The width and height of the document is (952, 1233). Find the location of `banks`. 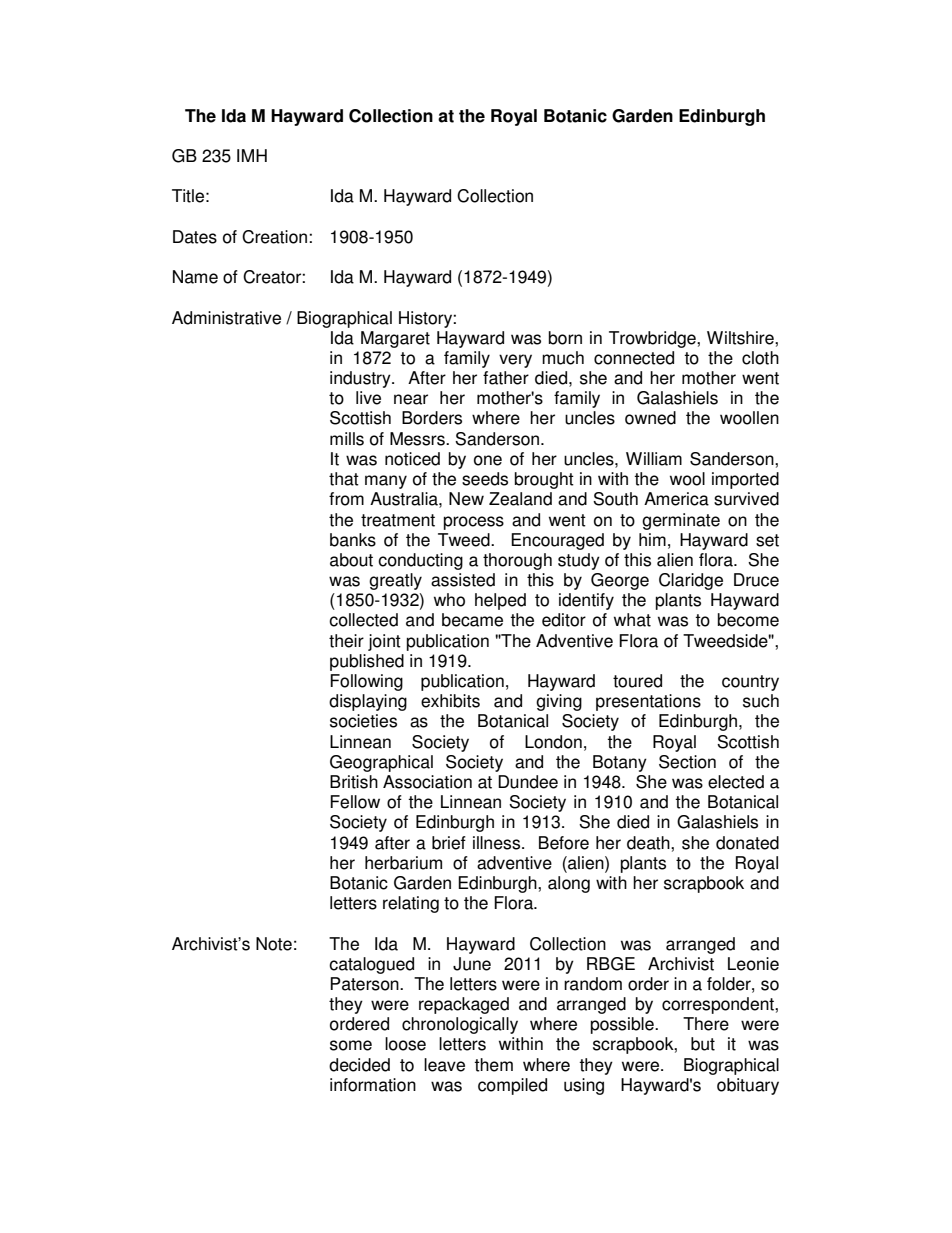

banks is located at coordinates (353, 540).
